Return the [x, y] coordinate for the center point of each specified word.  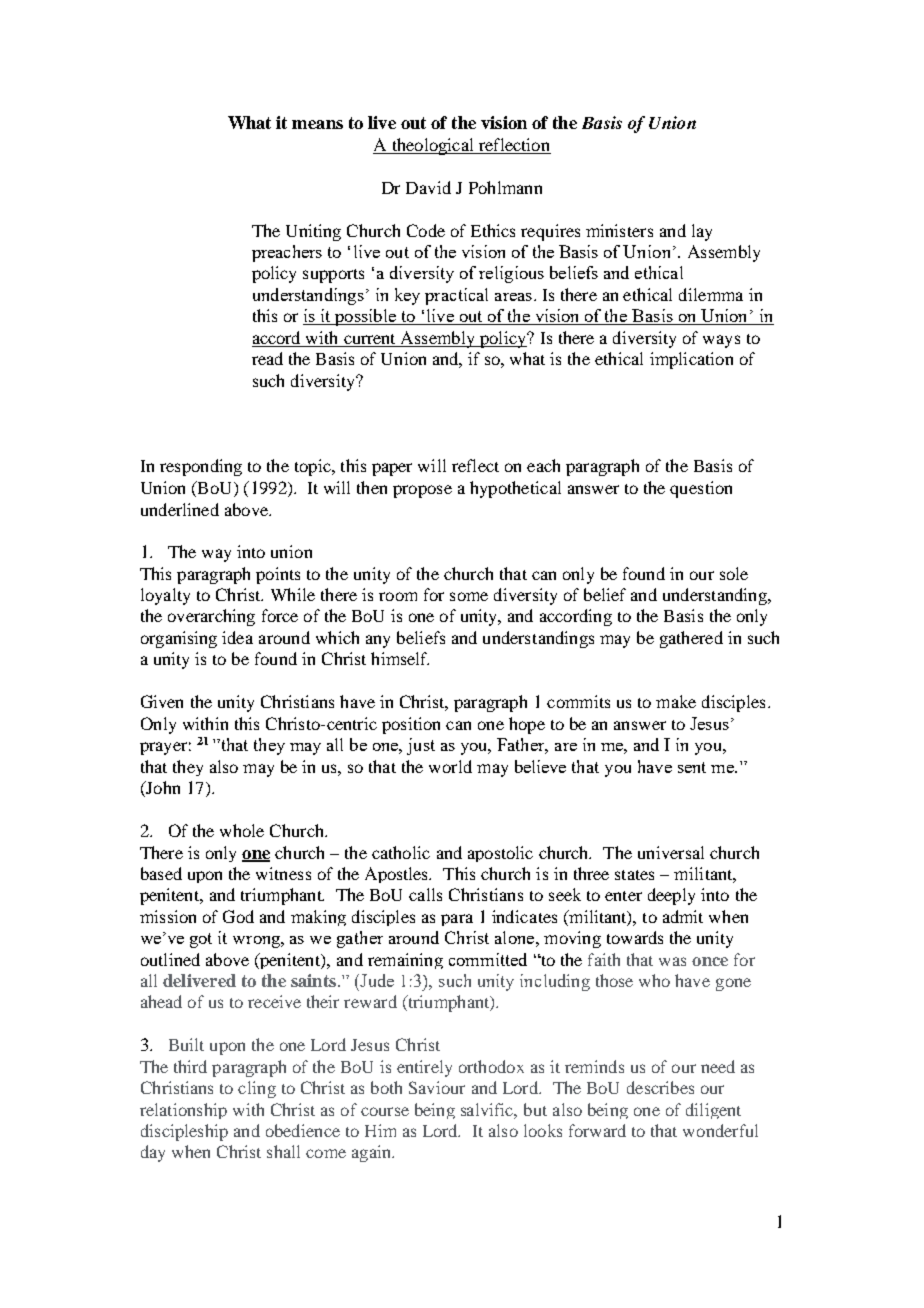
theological [432, 146]
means [317, 124]
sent [692, 767]
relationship [183, 1111]
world [450, 766]
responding [201, 467]
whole [242, 830]
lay [702, 232]
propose [422, 491]
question [701, 489]
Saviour [437, 1087]
